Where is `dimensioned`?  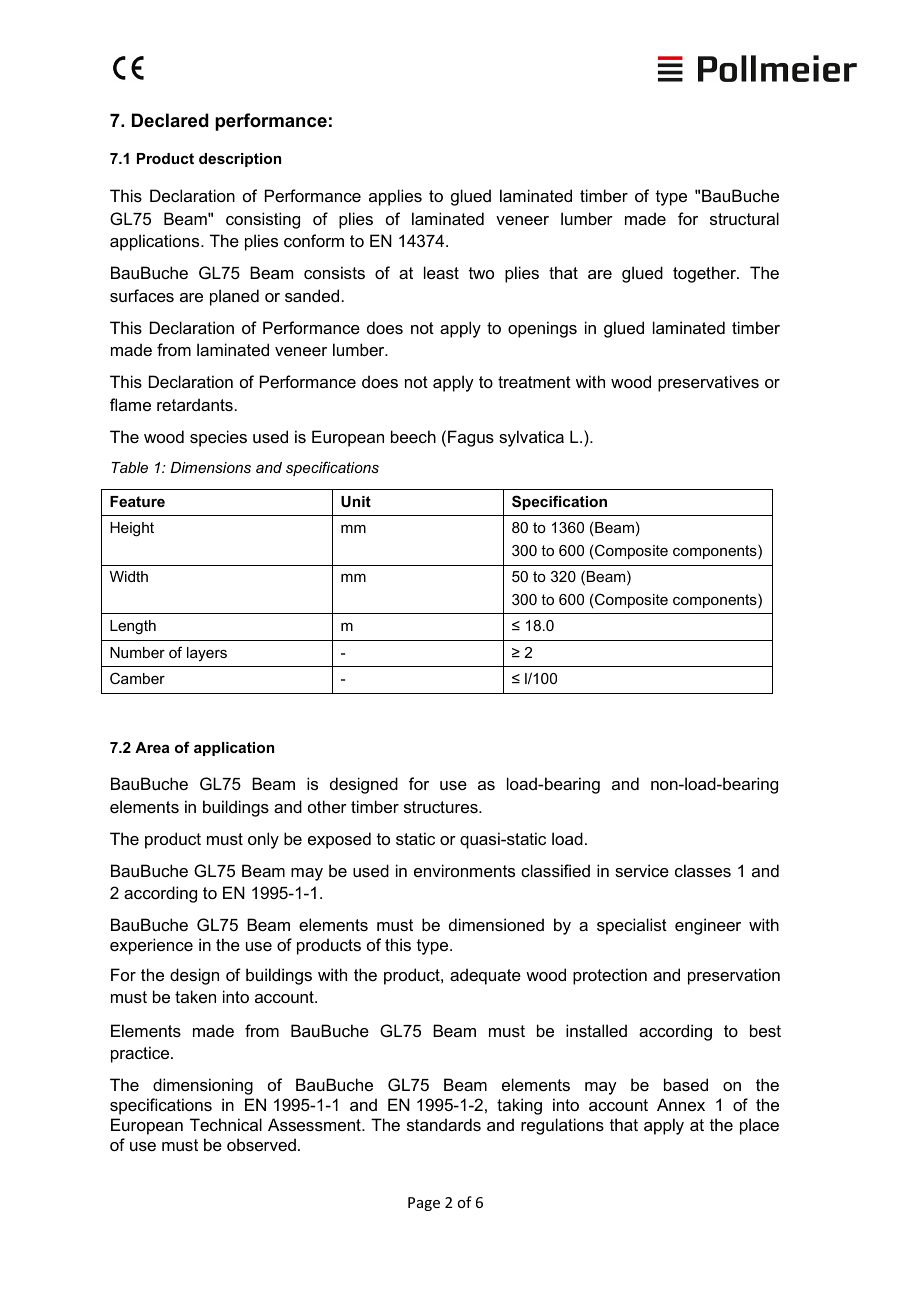
dimensioned is located at coordinates (496, 924).
